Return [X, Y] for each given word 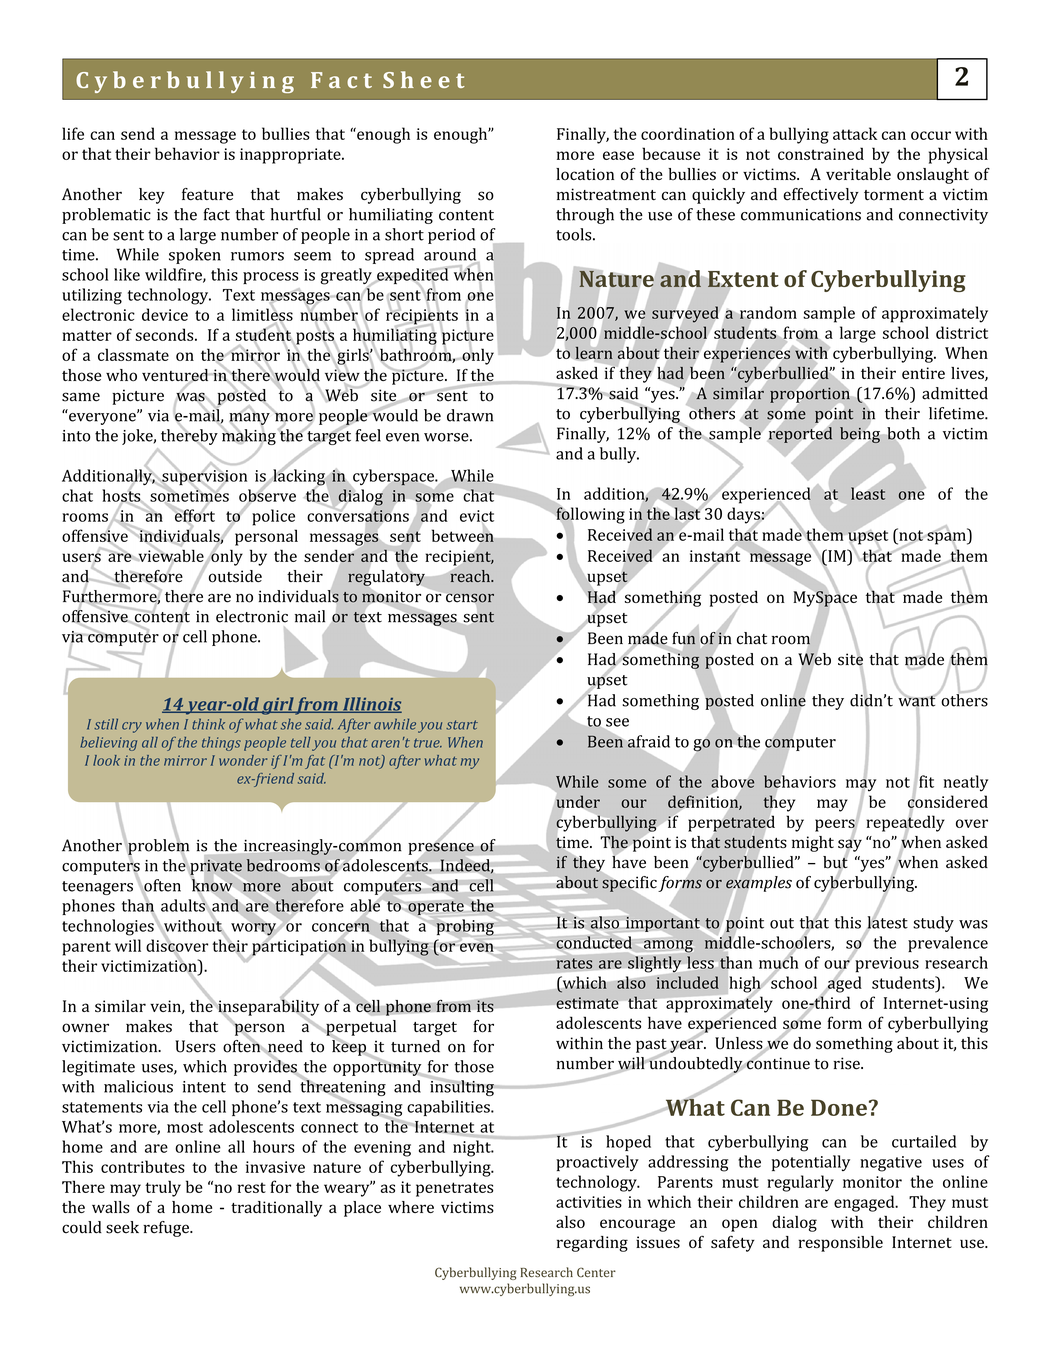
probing [465, 927]
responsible [841, 1244]
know [212, 885]
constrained [821, 153]
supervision [203, 478]
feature [207, 194]
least [868, 492]
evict [477, 517]
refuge [167, 1229]
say [850, 845]
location [585, 174]
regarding [592, 1244]
